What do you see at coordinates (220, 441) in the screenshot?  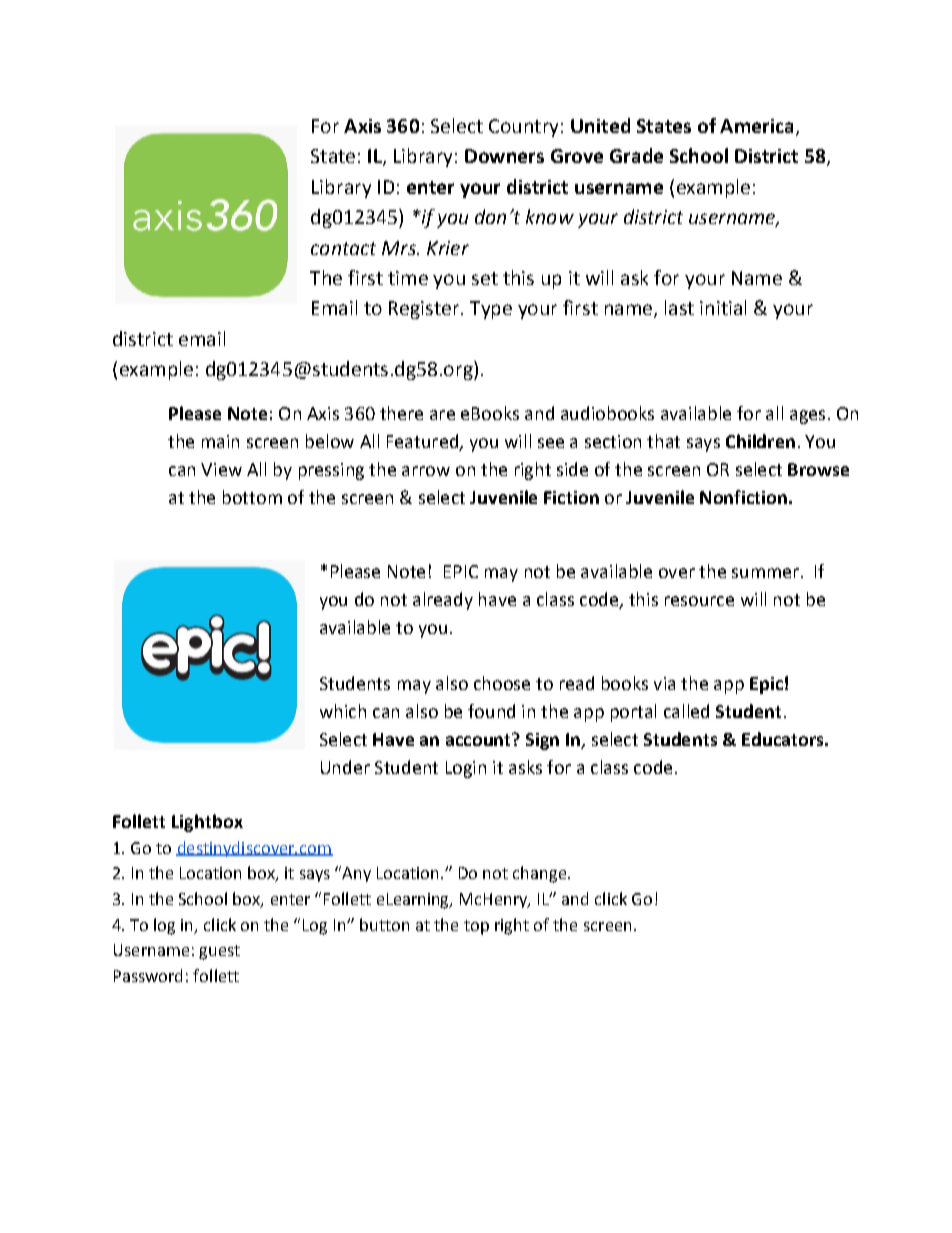 I see `main` at bounding box center [220, 441].
